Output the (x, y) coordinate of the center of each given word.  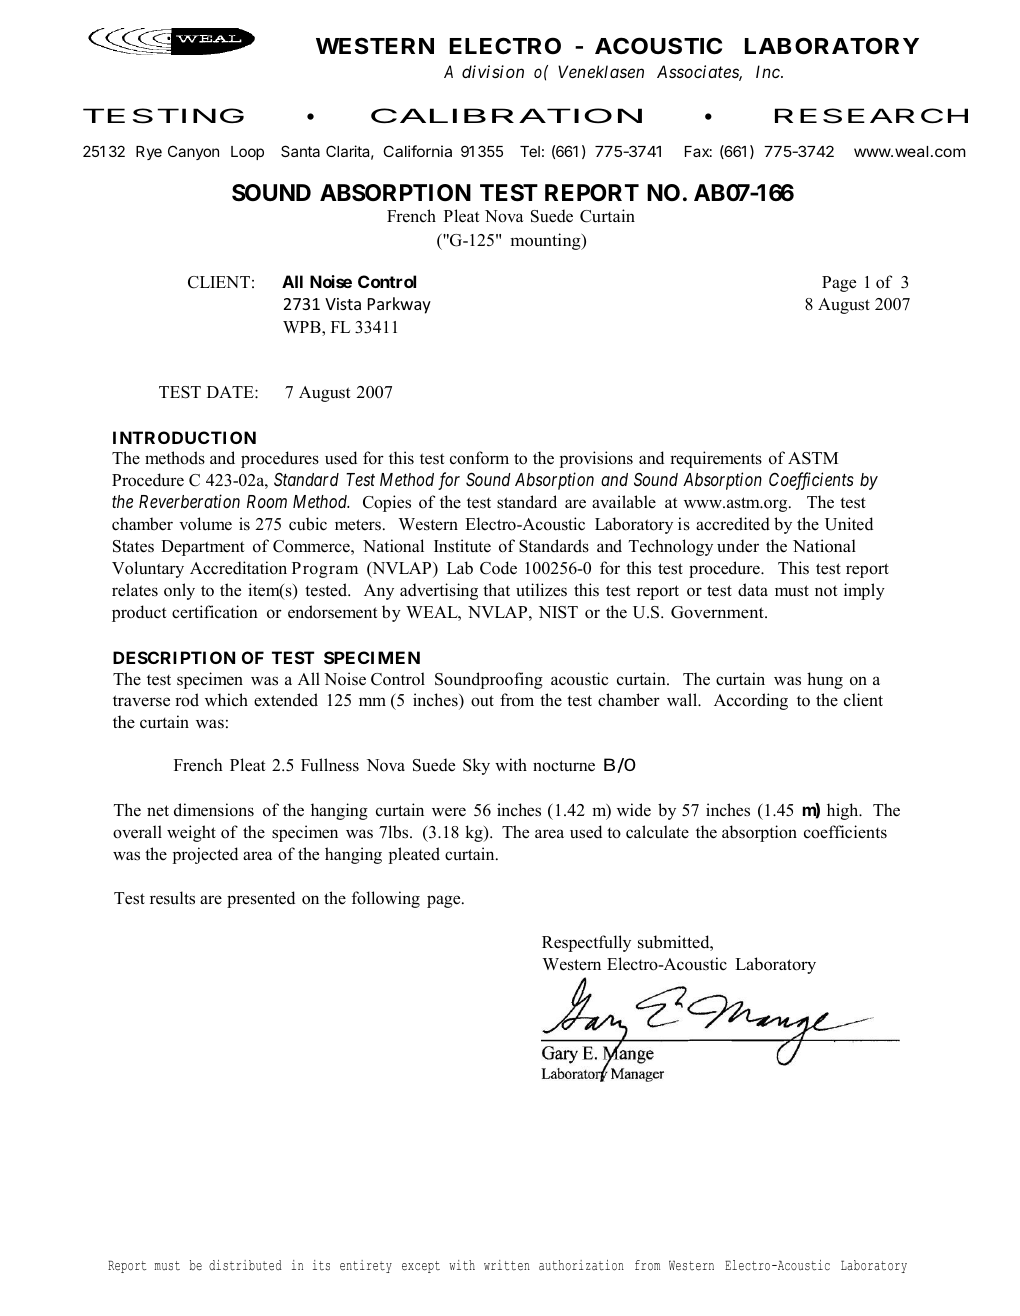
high (844, 811)
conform (479, 458)
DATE (231, 392)
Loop (247, 153)
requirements (716, 459)
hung (825, 680)
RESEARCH (871, 116)
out (482, 701)
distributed (245, 1265)
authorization (581, 1265)
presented (261, 899)
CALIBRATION (506, 115)
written (507, 1265)
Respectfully (586, 943)
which (226, 700)
